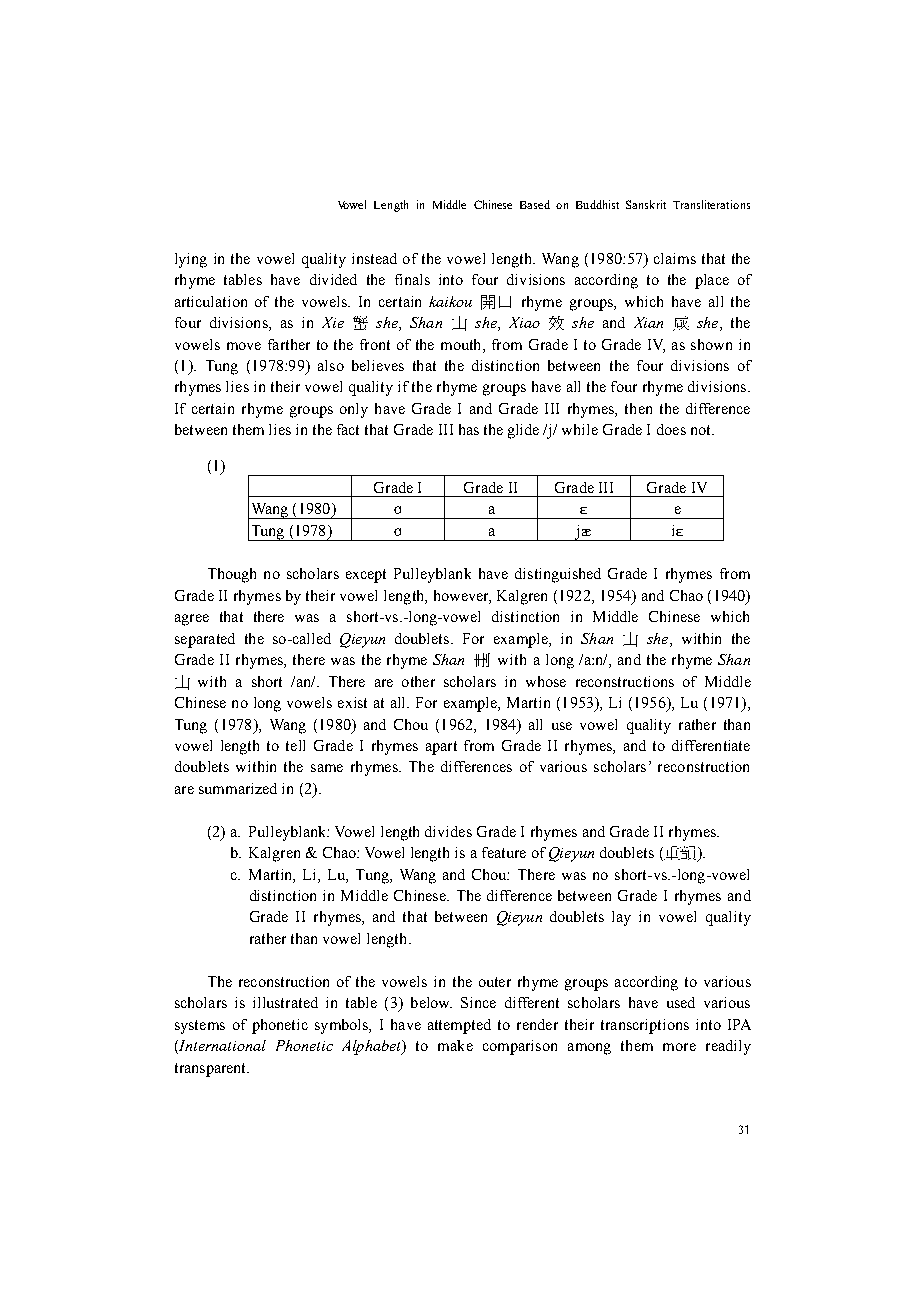 The height and width of the page is (1308, 924). Describe the element at coordinates (205, 640) in the page. I see `separated` at that location.
